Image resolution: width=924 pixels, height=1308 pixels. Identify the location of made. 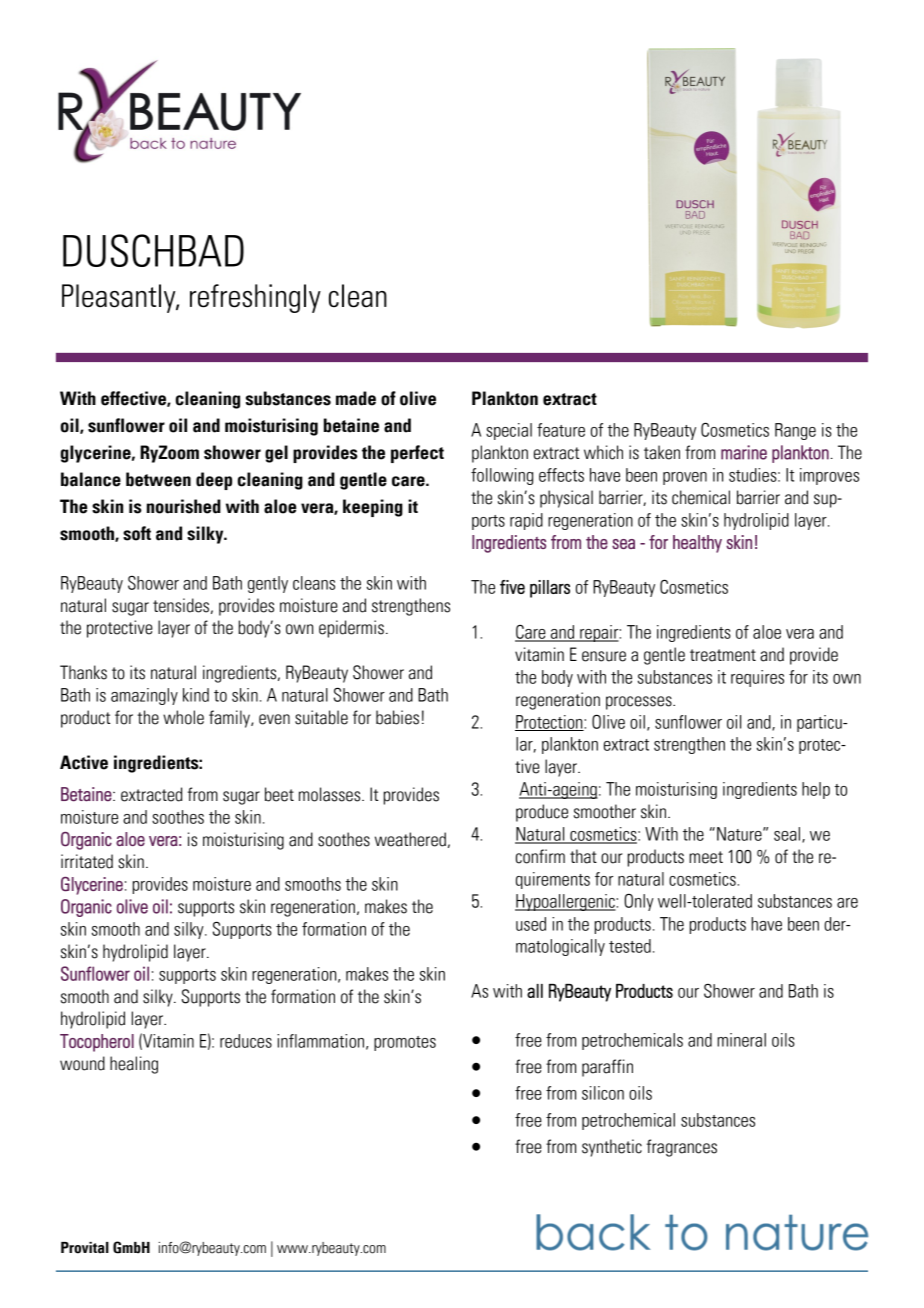
(356, 398).
